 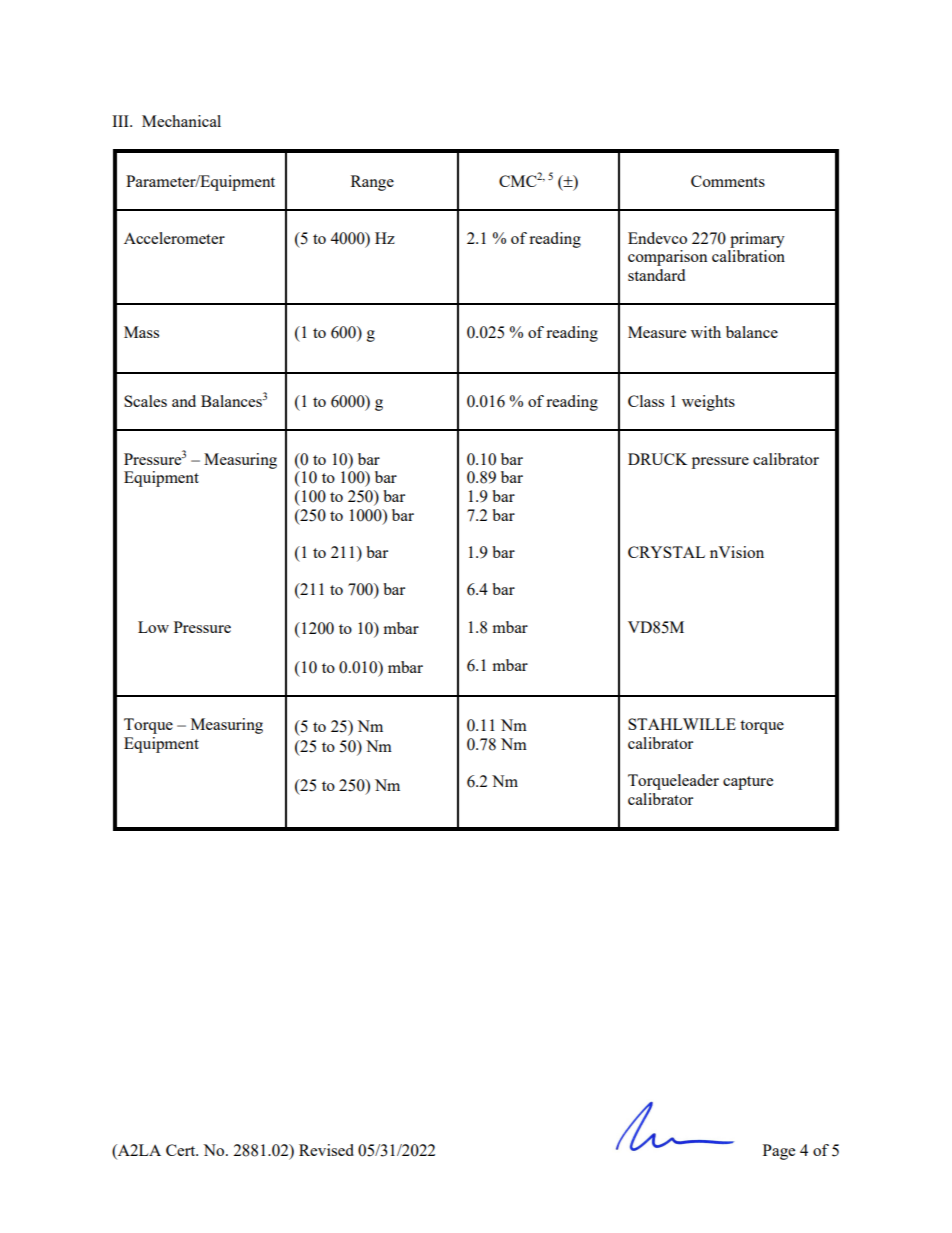 I want to click on Comments, so click(x=728, y=181).
